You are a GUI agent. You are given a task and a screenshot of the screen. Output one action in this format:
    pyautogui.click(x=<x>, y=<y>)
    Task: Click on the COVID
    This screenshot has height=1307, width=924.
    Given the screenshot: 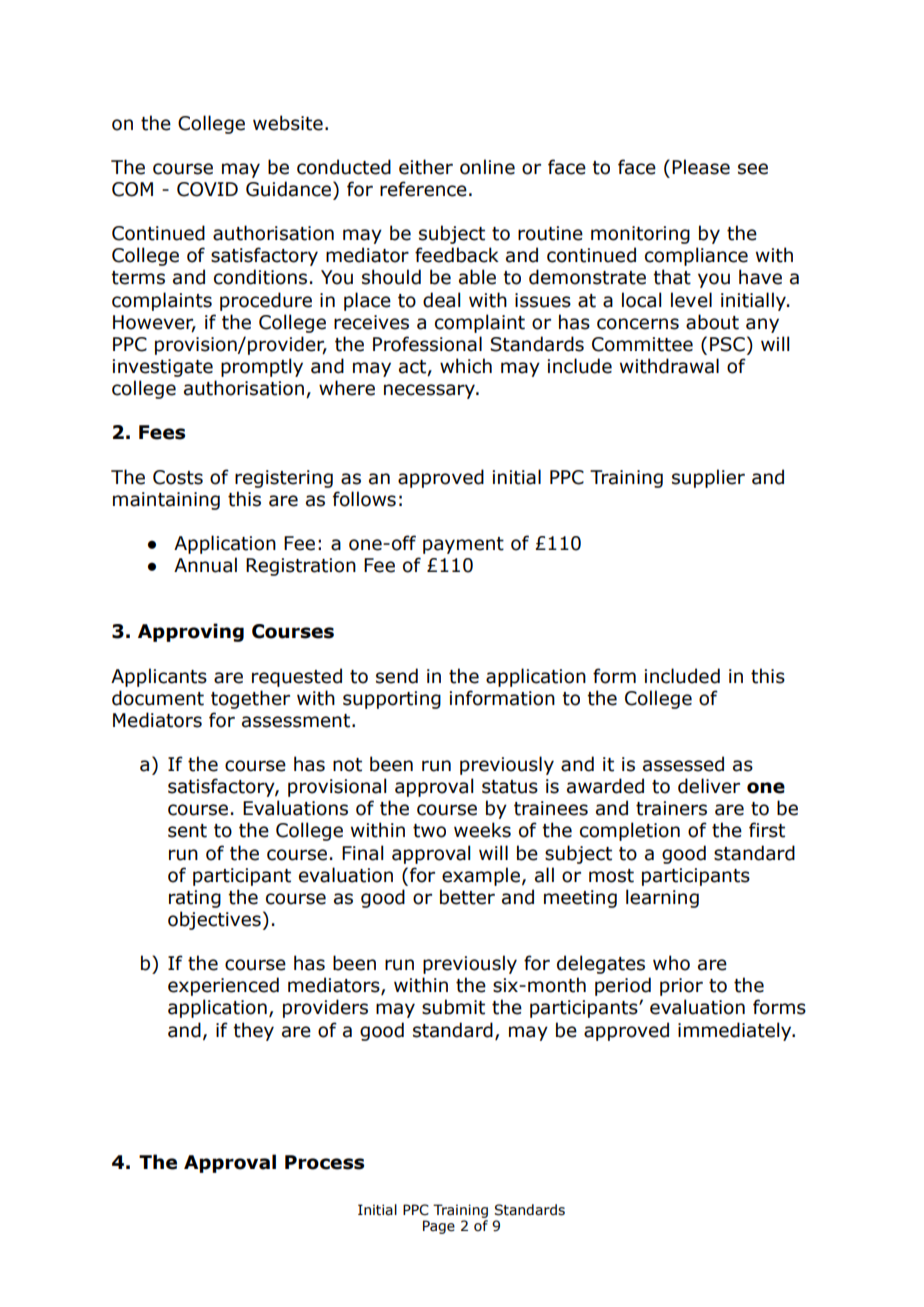 What is the action you would take?
    pyautogui.click(x=207, y=189)
